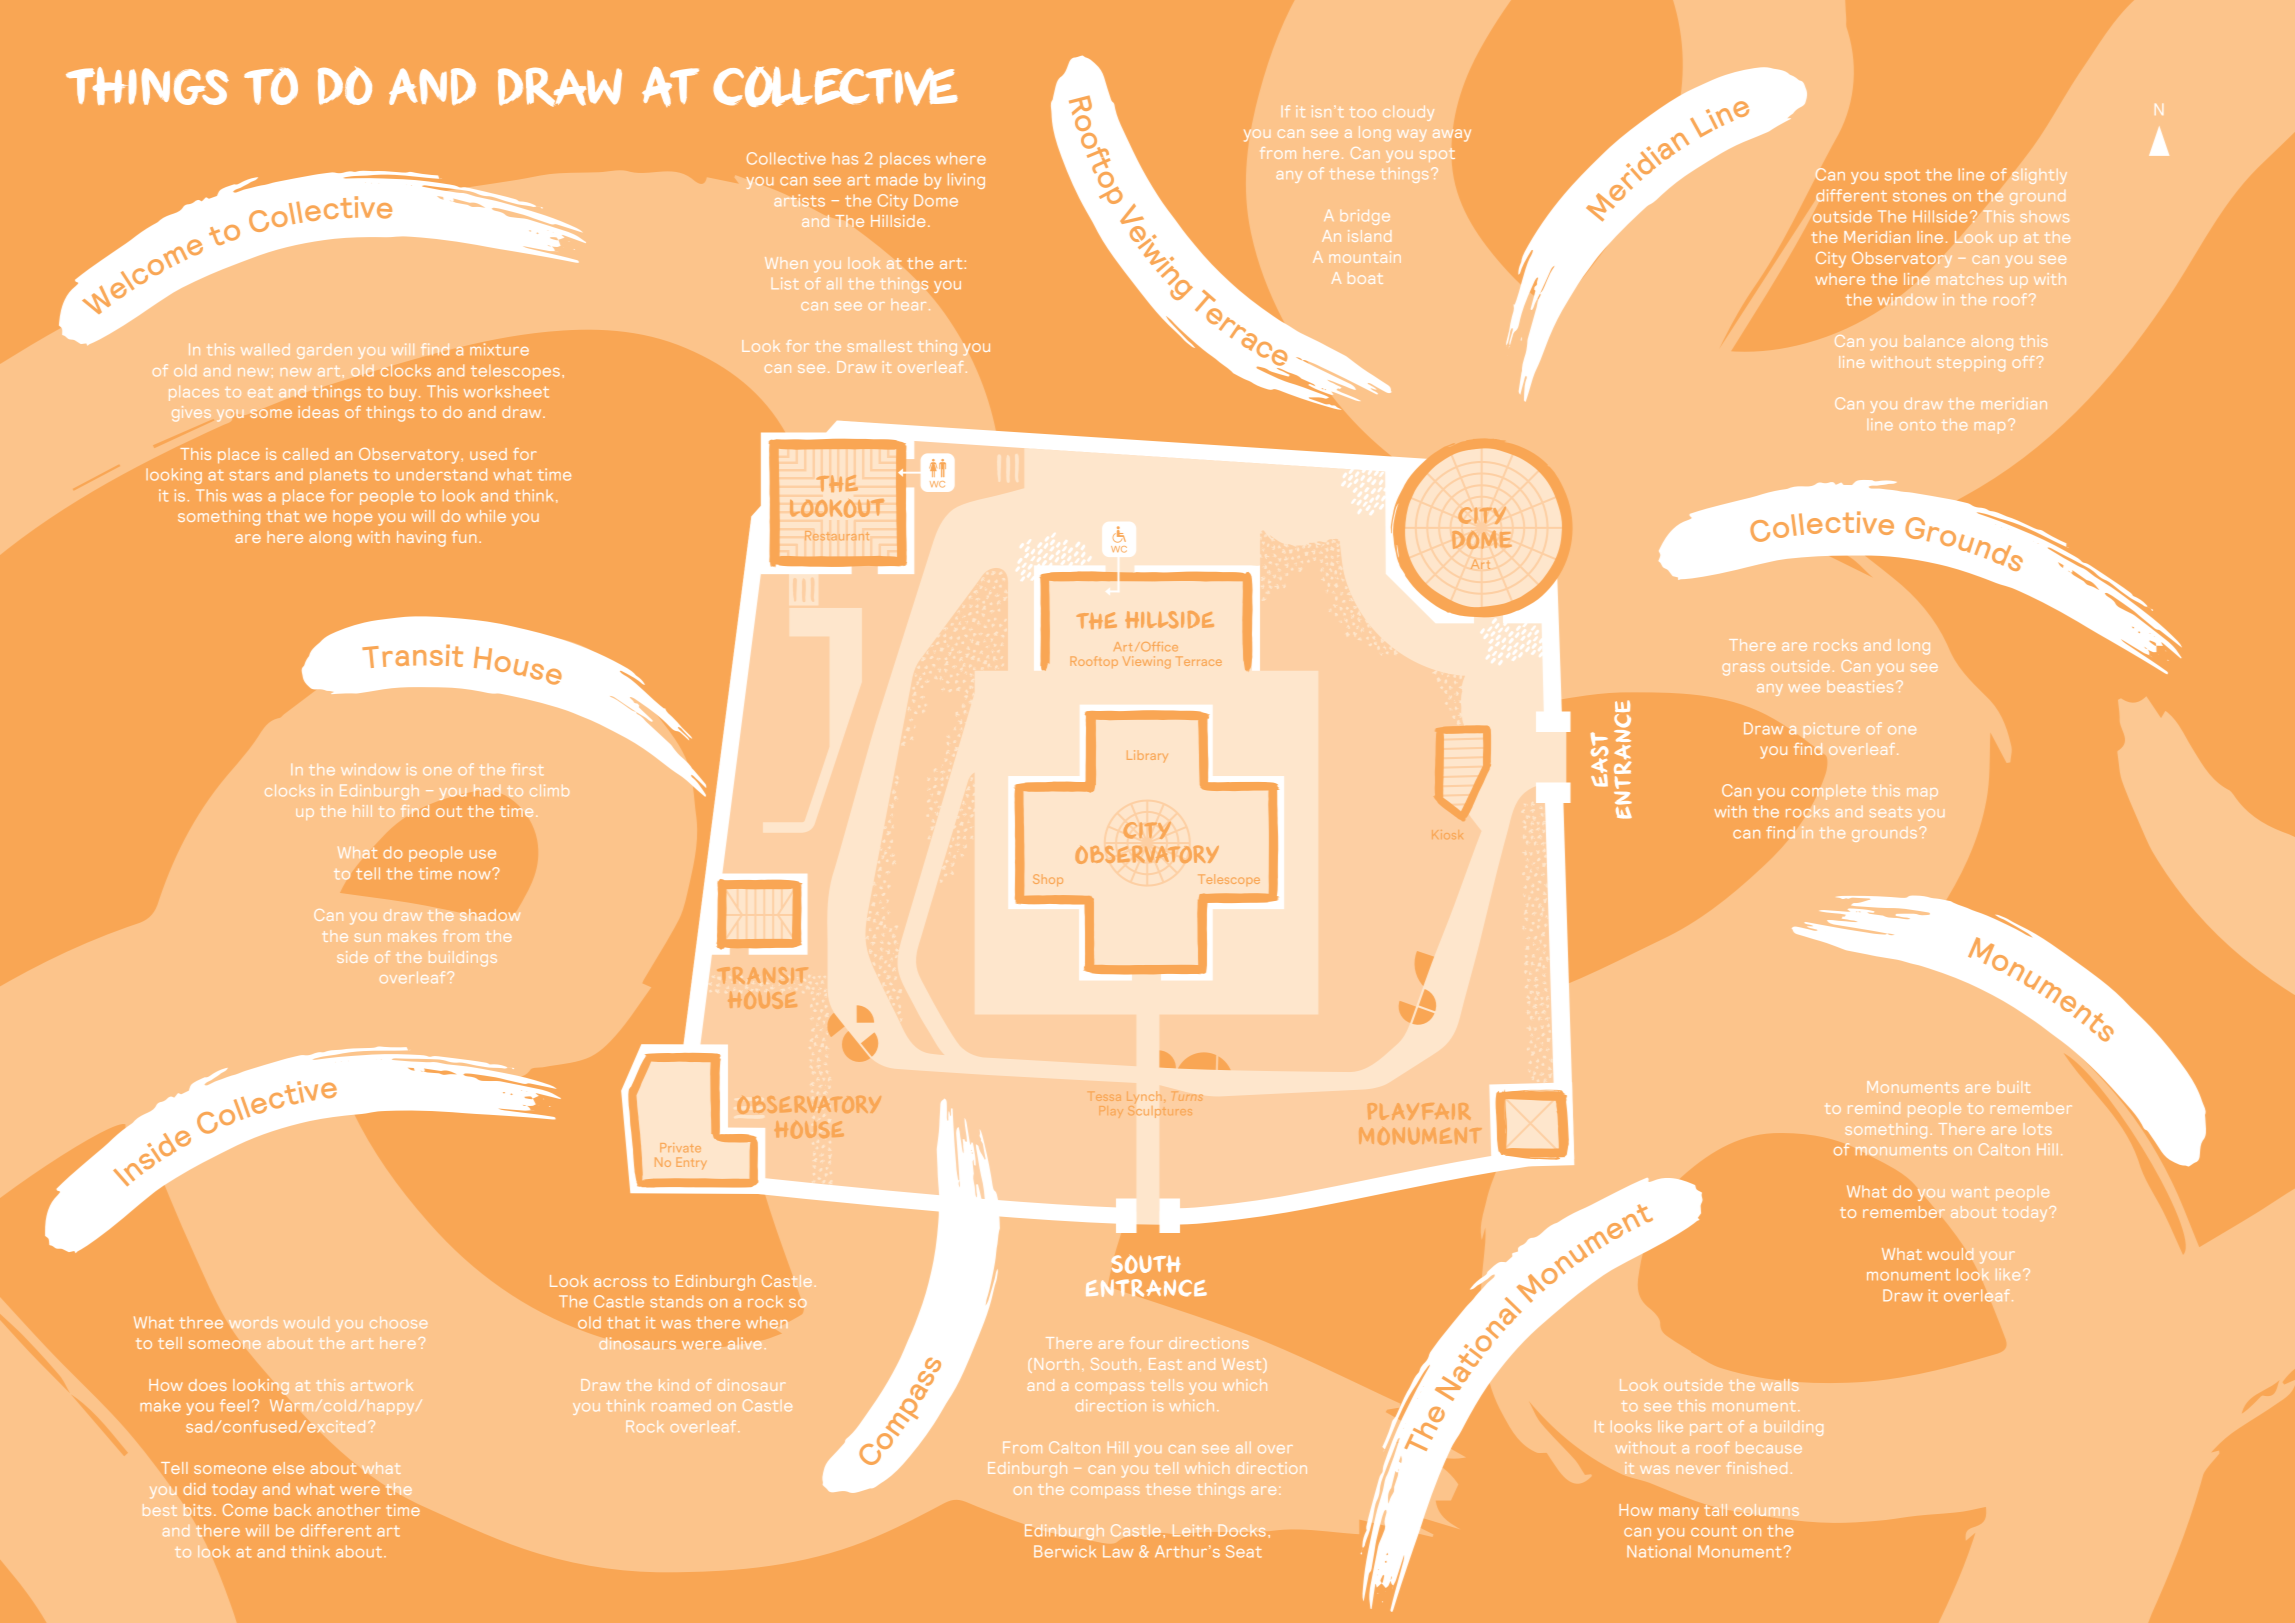 Image resolution: width=2295 pixels, height=1623 pixels. Describe the element at coordinates (966, 181) in the page. I see `living` at that location.
